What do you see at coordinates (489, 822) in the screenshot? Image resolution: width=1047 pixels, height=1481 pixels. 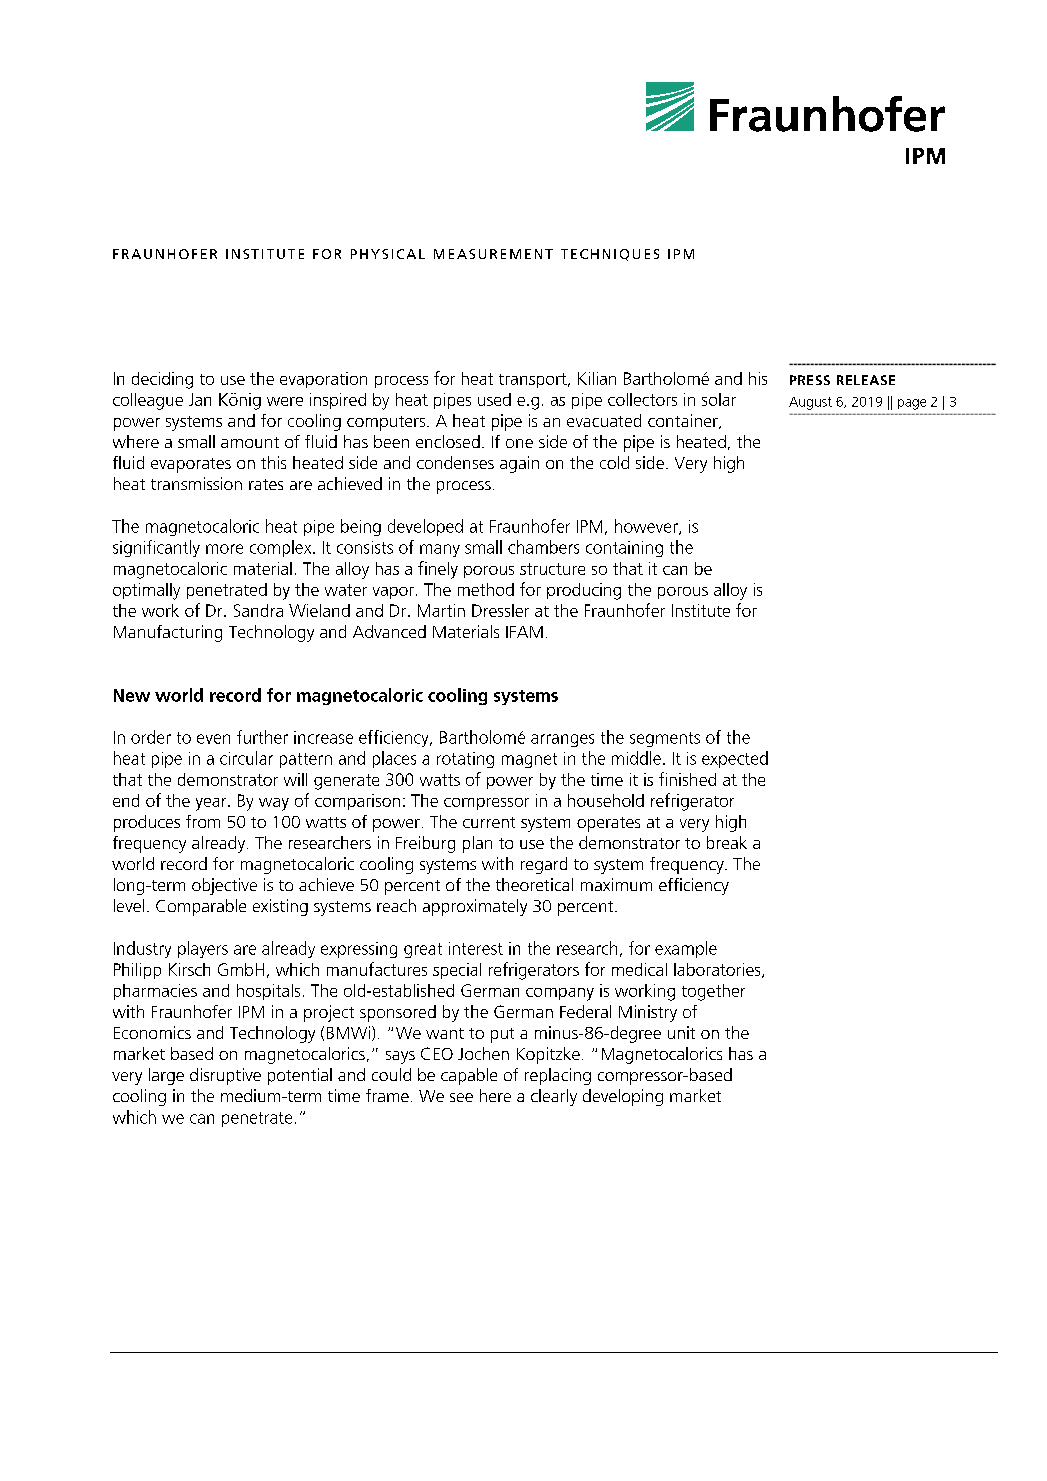 I see `current` at bounding box center [489, 822].
